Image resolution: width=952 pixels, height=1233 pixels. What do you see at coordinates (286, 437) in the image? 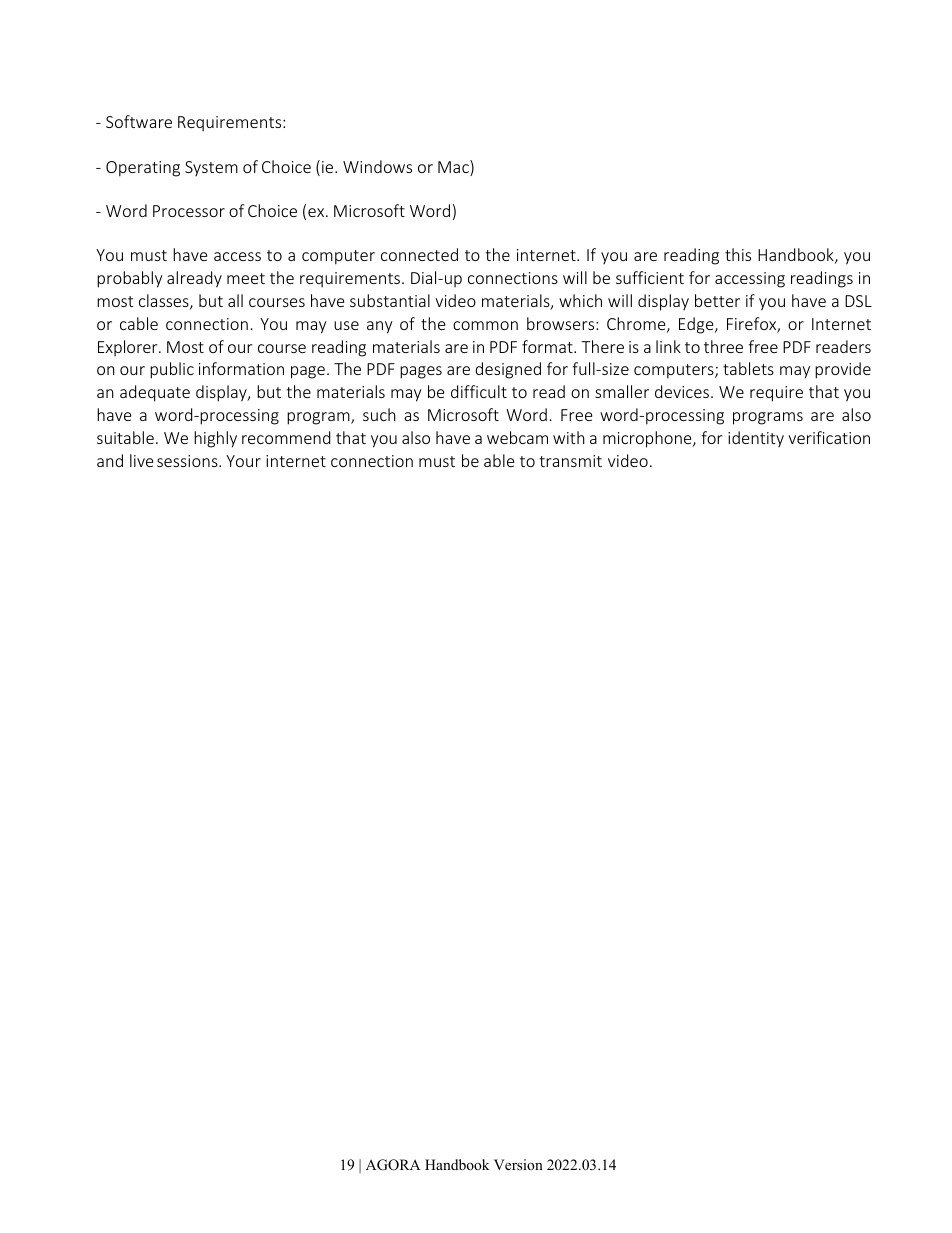
I see `recommend` at bounding box center [286, 437].
